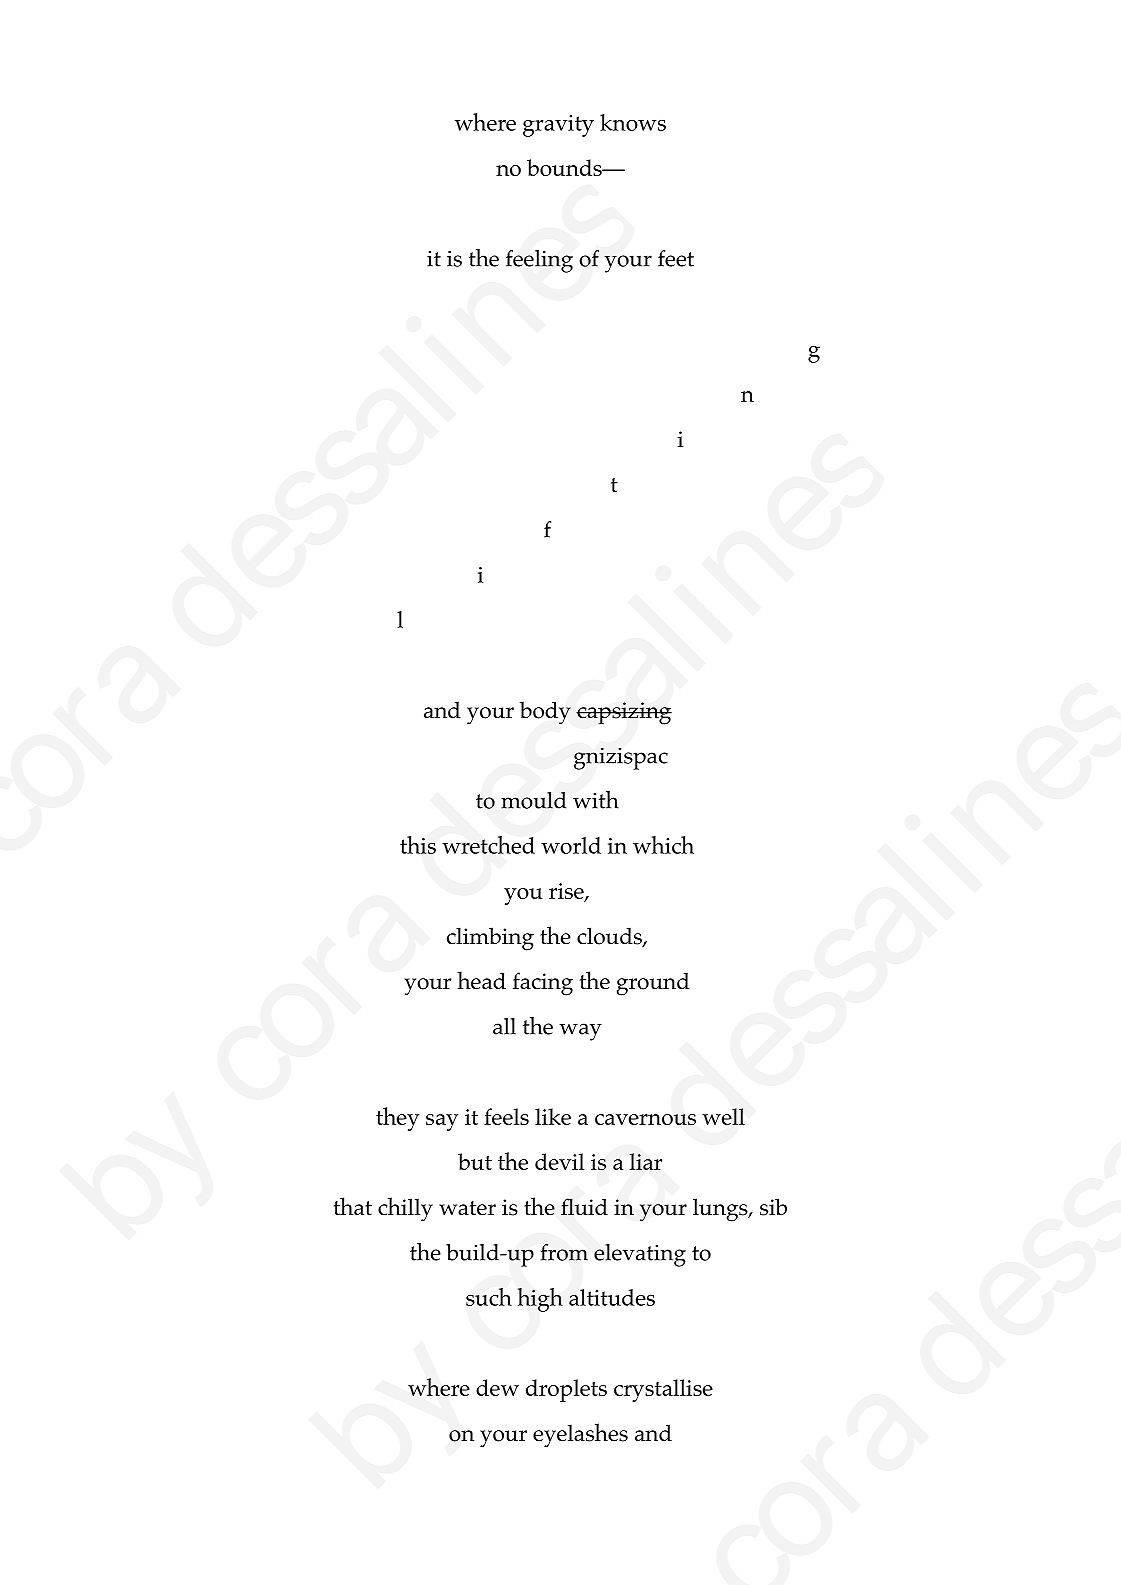  What do you see at coordinates (567, 892) in the screenshot?
I see `rise` at bounding box center [567, 892].
